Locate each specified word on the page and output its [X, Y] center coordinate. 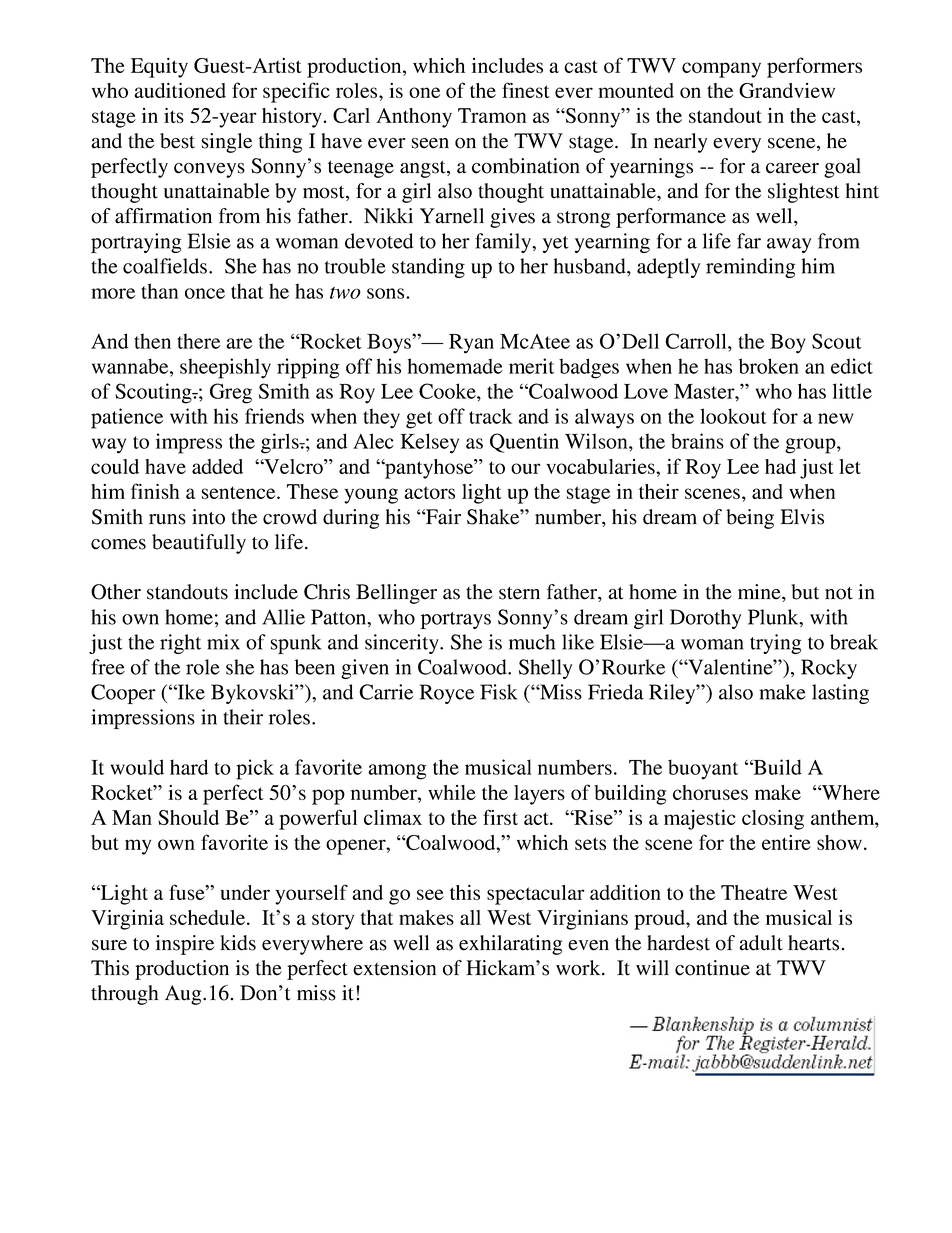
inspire [185, 945]
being [750, 519]
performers [814, 67]
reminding [750, 268]
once [205, 293]
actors [429, 492]
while [452, 792]
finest [526, 90]
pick [255, 769]
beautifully [199, 544]
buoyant [703, 769]
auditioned [180, 90]
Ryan [471, 344]
